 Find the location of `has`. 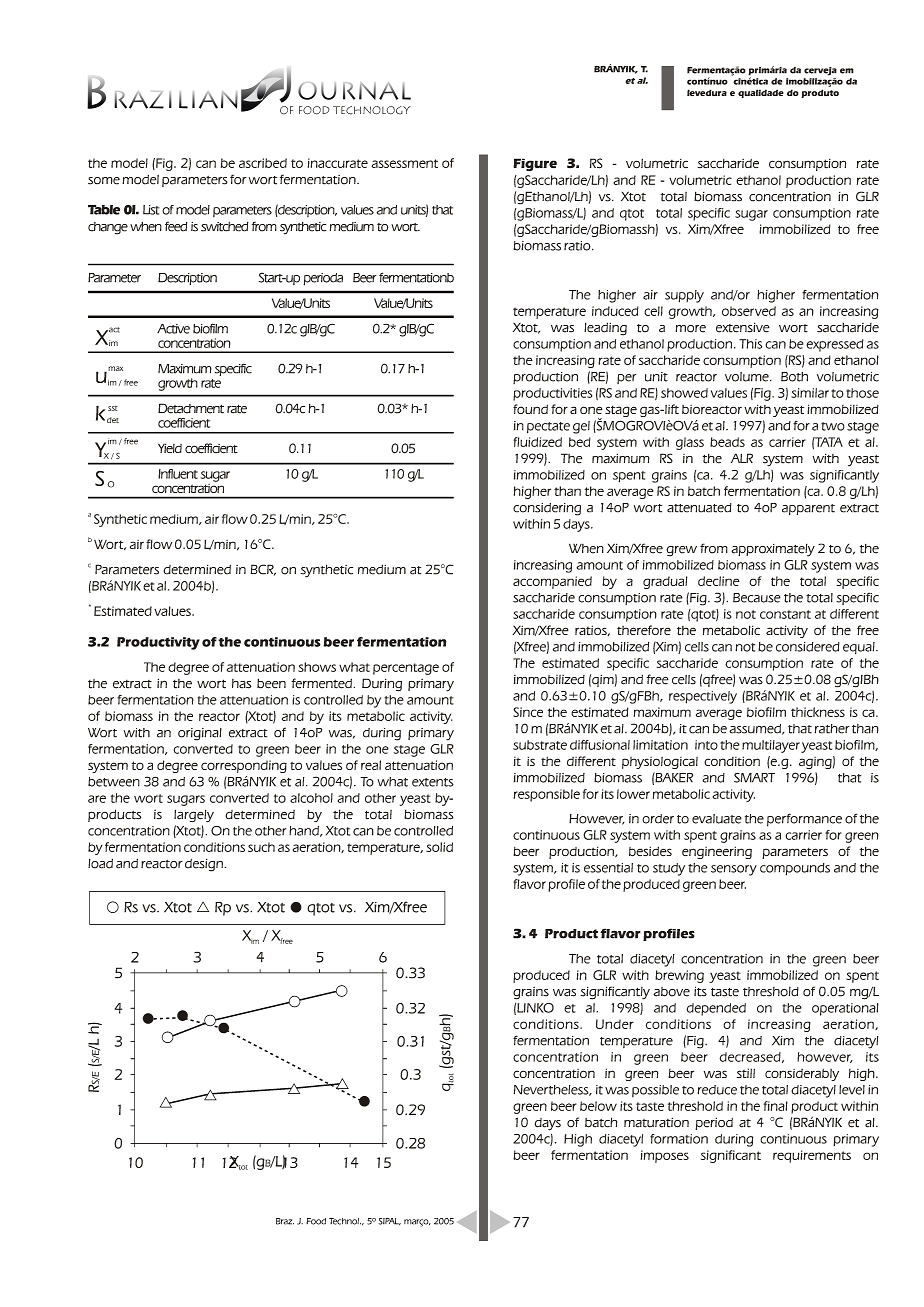

has is located at coordinates (241, 684).
